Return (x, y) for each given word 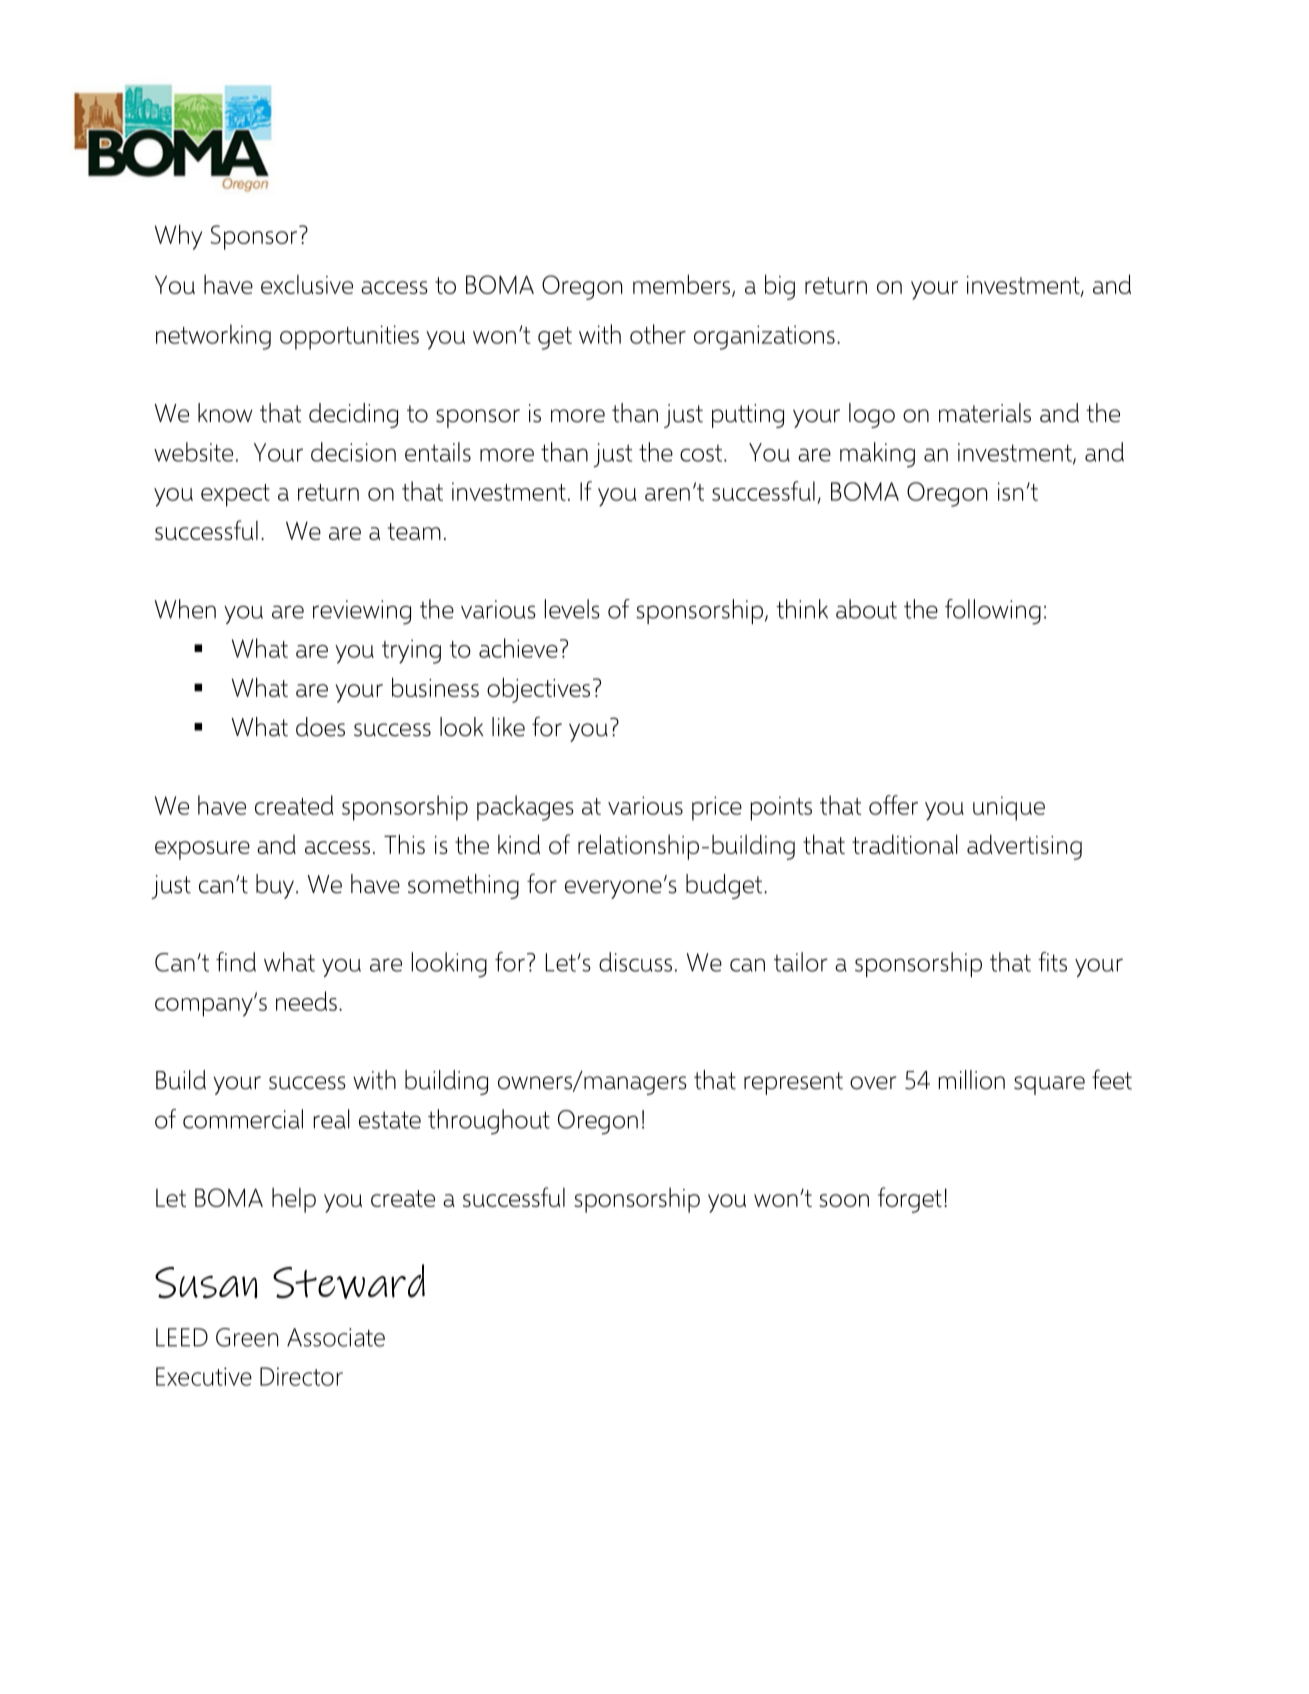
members (681, 284)
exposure (202, 850)
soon (844, 1200)
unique (1009, 808)
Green (247, 1337)
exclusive (307, 284)
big (780, 287)
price (717, 808)
